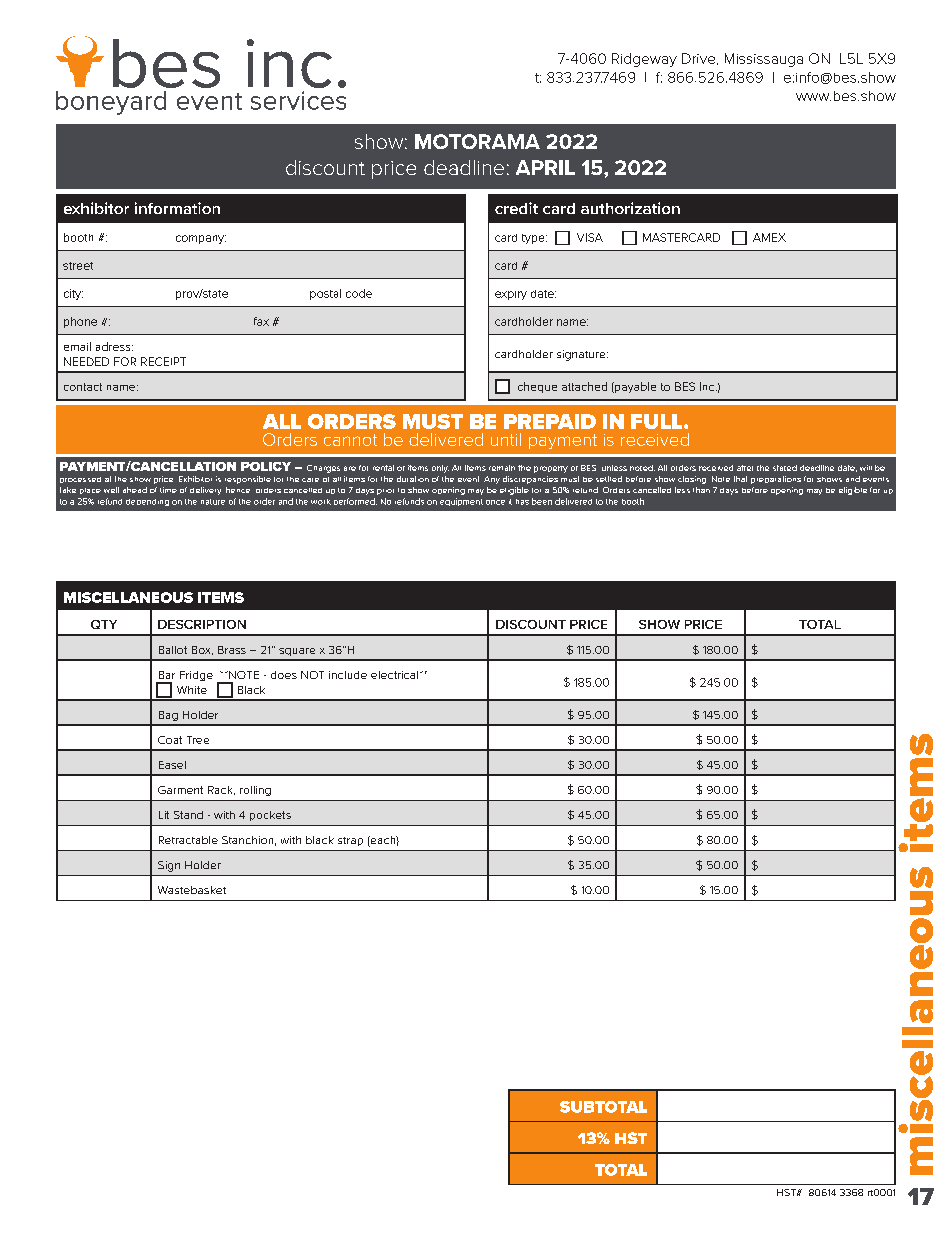  What do you see at coordinates (545, 167) in the screenshot?
I see `APRIL` at bounding box center [545, 167].
